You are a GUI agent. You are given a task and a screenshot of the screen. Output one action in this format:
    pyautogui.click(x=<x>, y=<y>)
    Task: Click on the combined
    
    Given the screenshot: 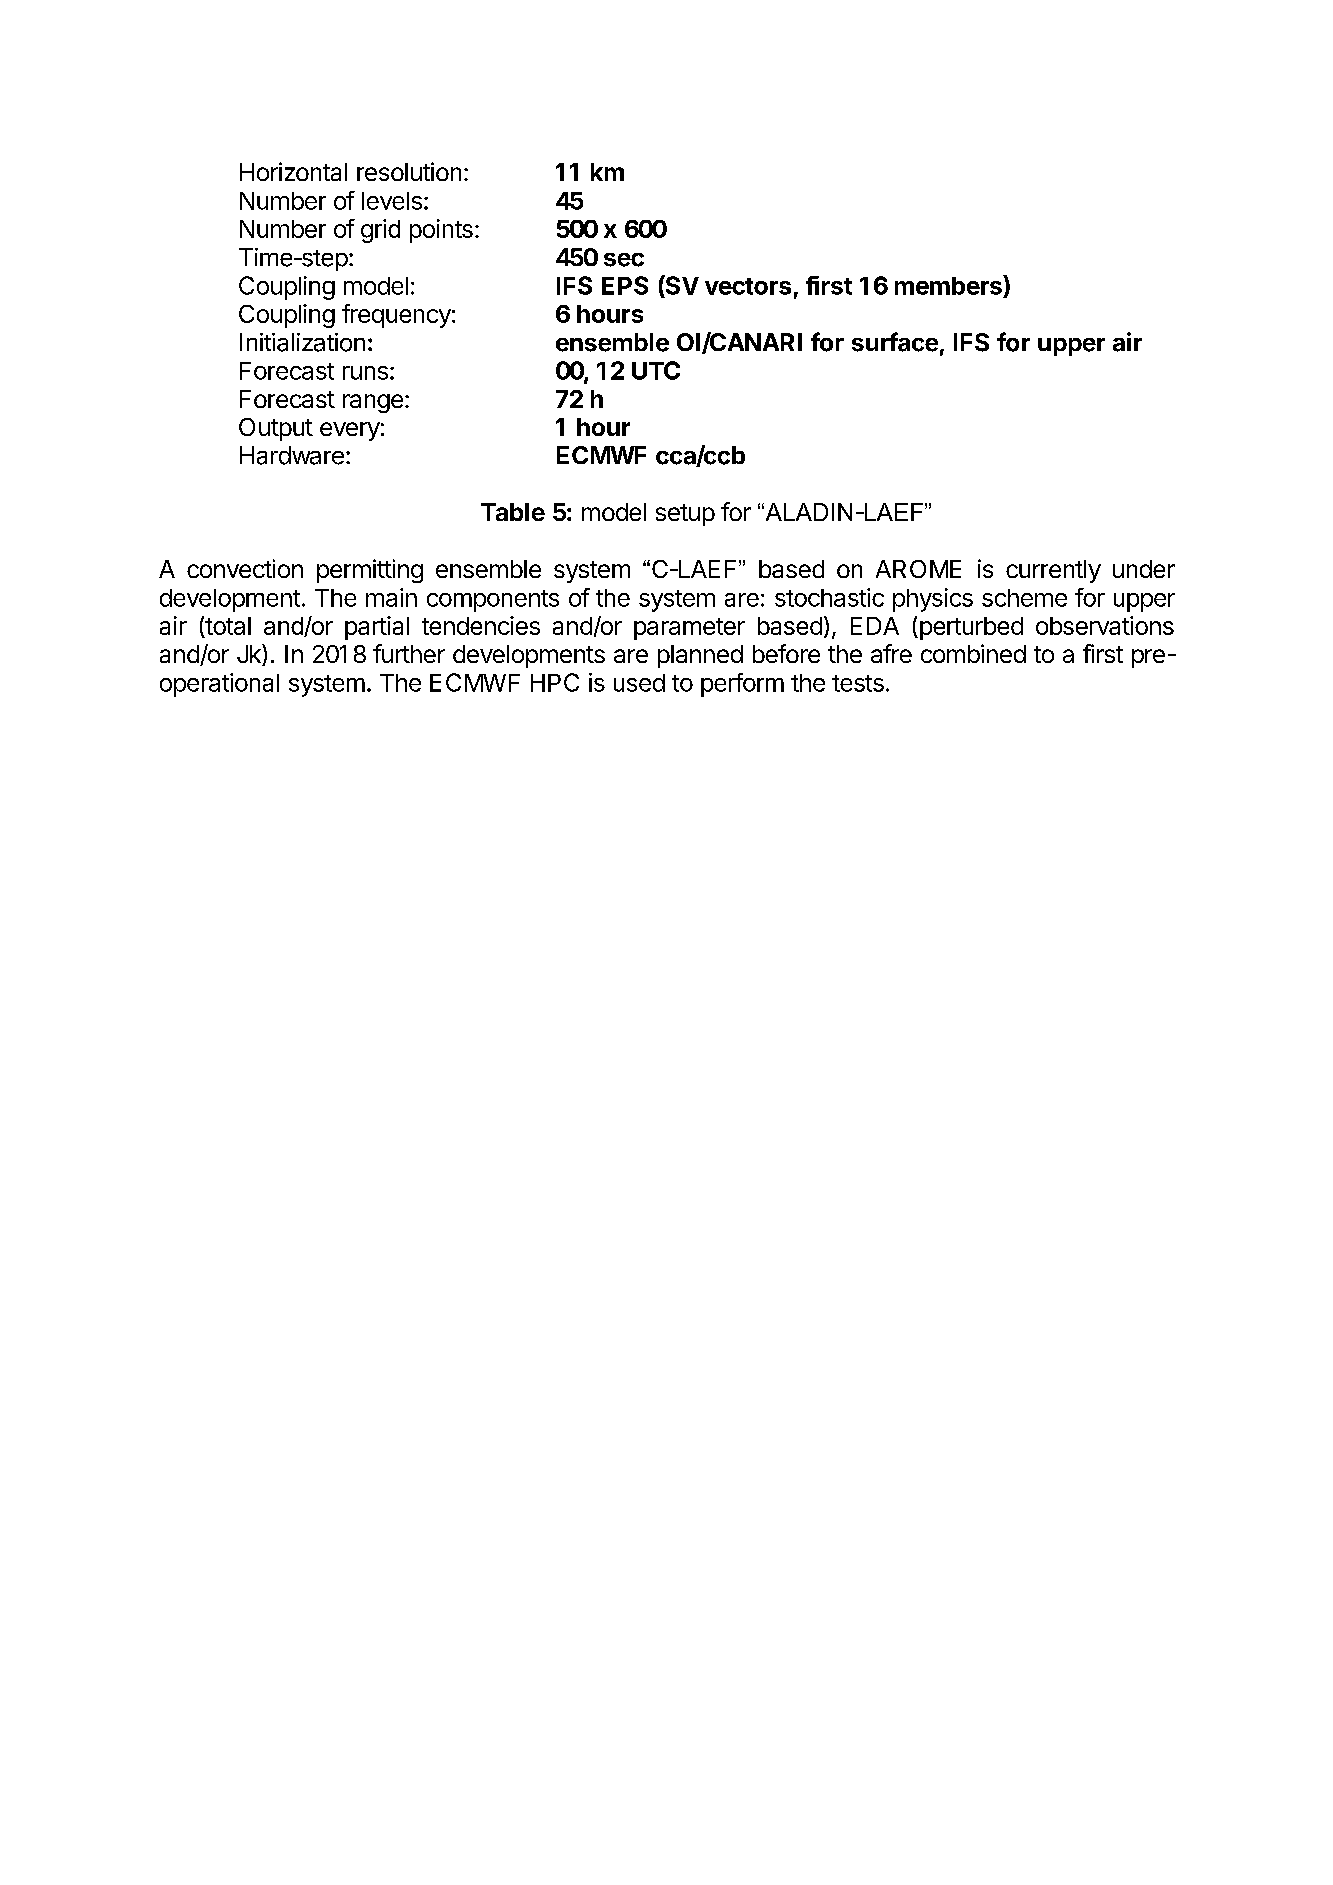 What is the action you would take?
    pyautogui.click(x=973, y=653)
